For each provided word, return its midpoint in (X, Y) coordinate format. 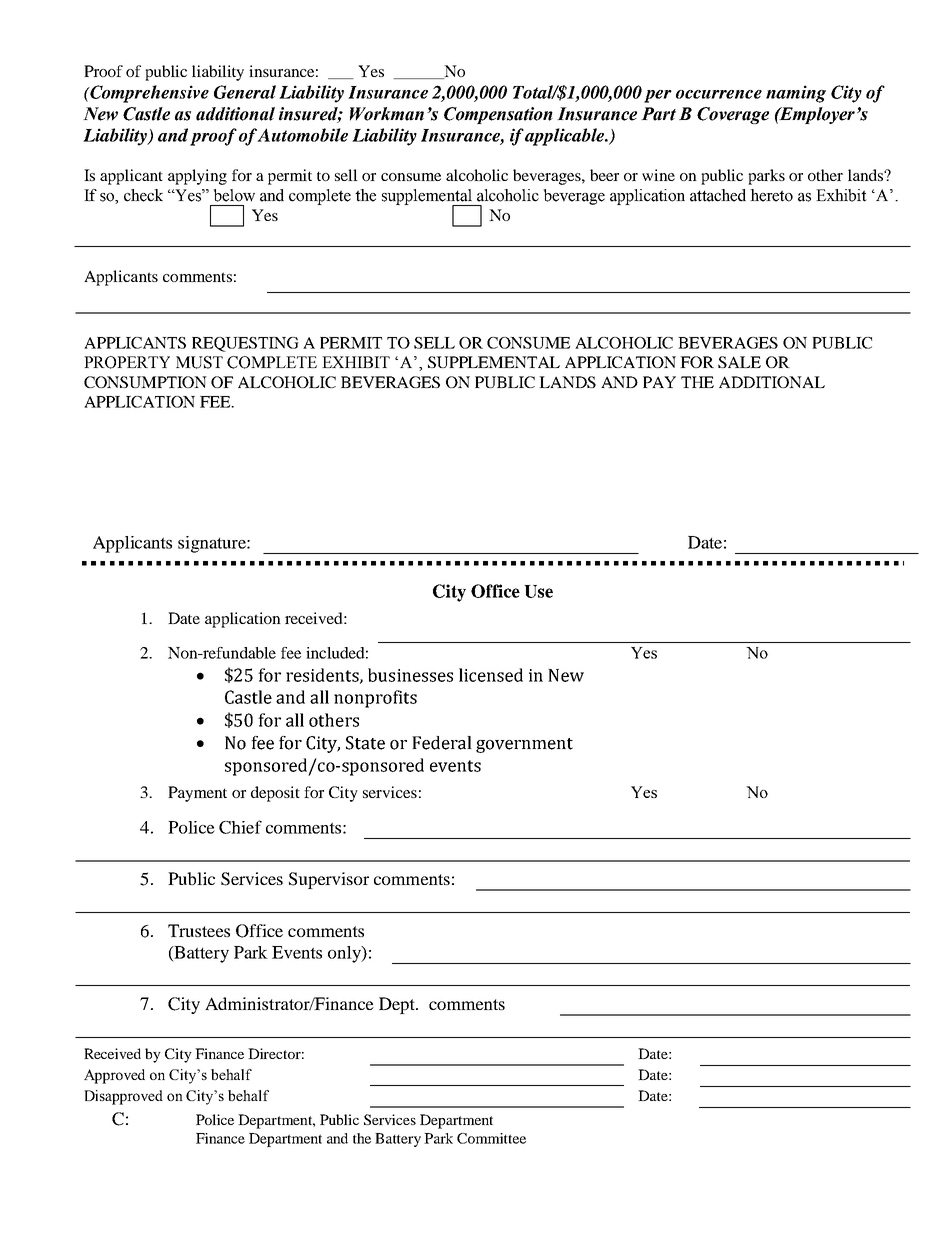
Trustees (199, 930)
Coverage (733, 115)
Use (538, 591)
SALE (739, 362)
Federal (442, 743)
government (524, 745)
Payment (197, 794)
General (245, 92)
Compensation (498, 115)
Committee (491, 1138)
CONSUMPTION (145, 382)
